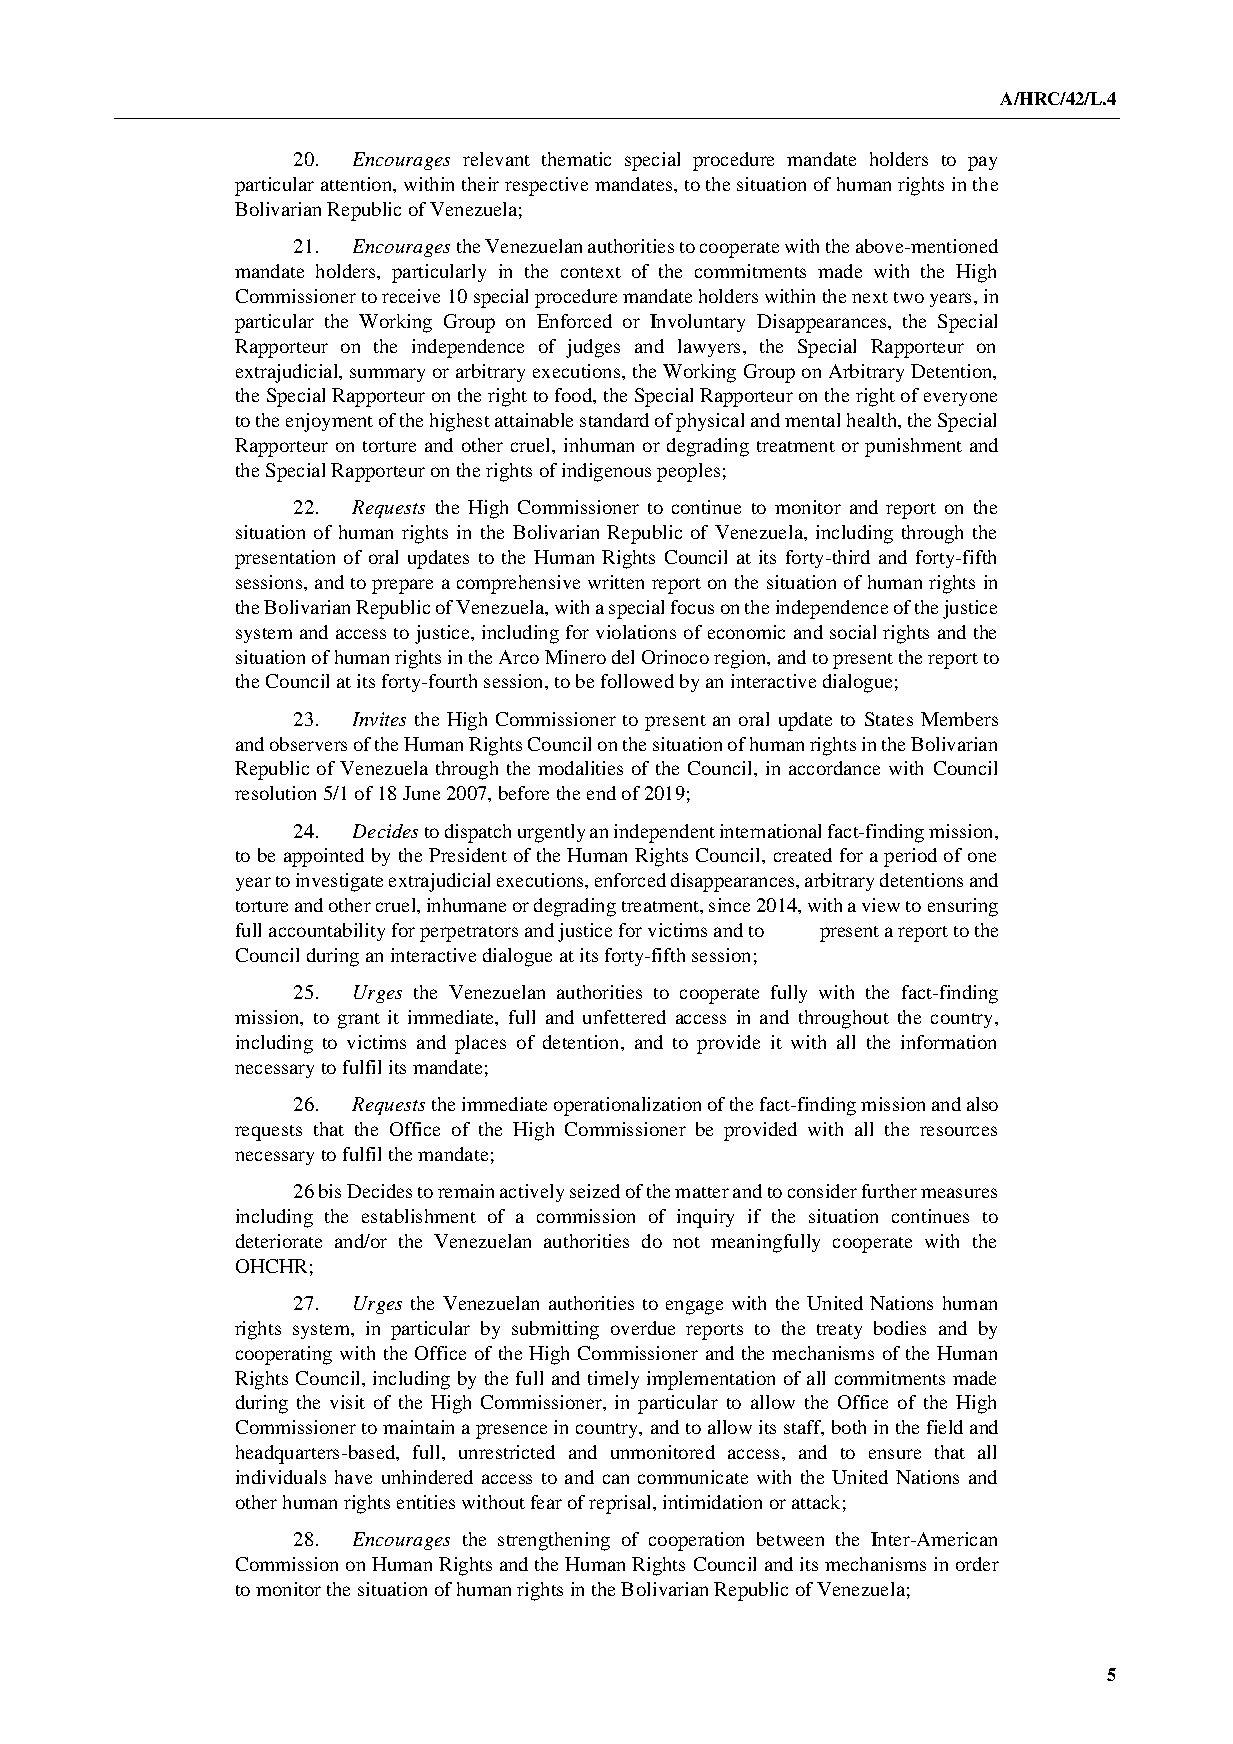 This document has width=1233, height=1744. Describe the element at coordinates (627, 1106) in the document. I see `operationalization` at that location.
